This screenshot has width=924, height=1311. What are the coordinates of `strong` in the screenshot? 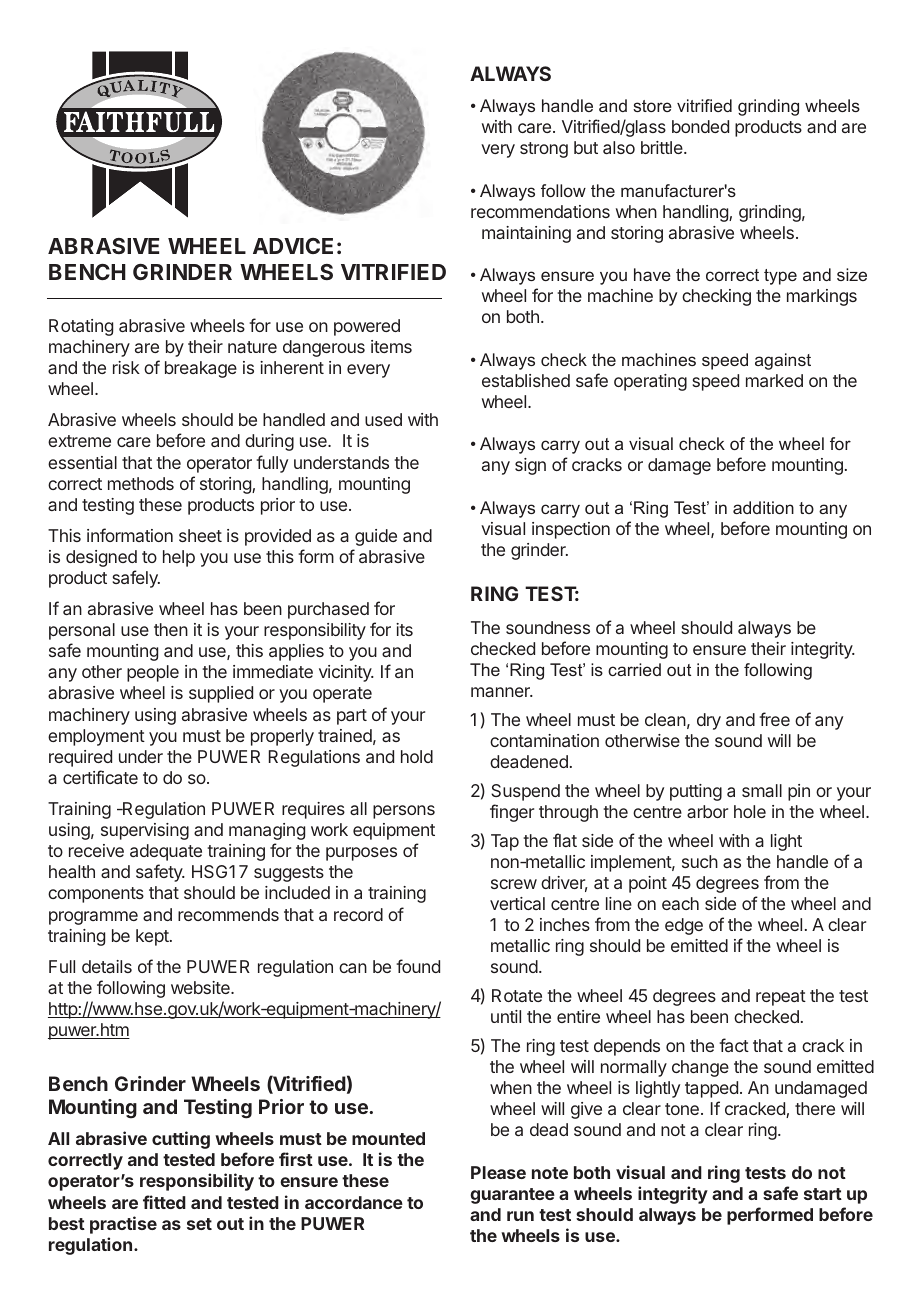 It's located at (544, 150).
